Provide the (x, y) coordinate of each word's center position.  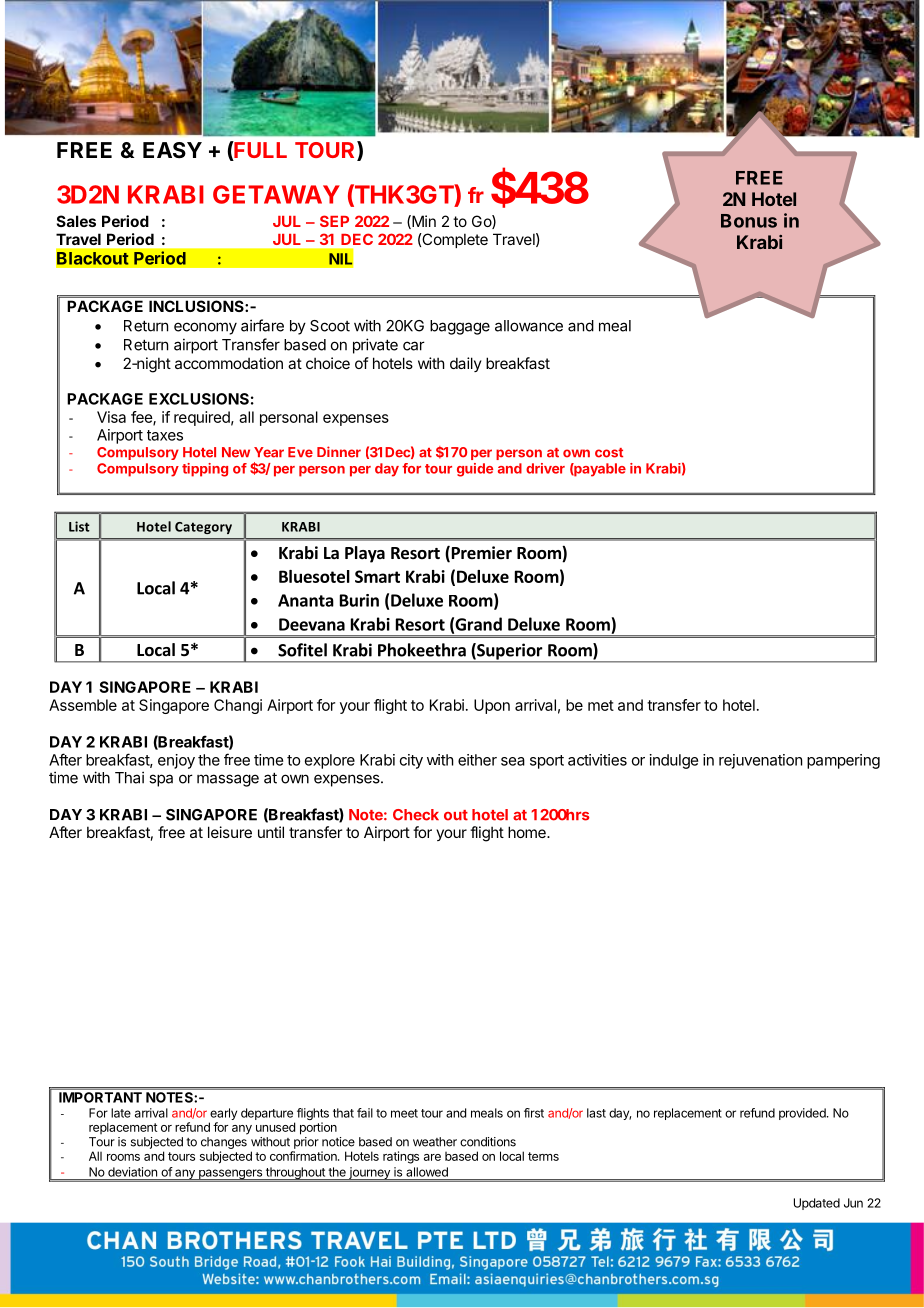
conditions (488, 1142)
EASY (172, 150)
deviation (132, 1172)
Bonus (749, 221)
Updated (817, 1204)
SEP (334, 221)
